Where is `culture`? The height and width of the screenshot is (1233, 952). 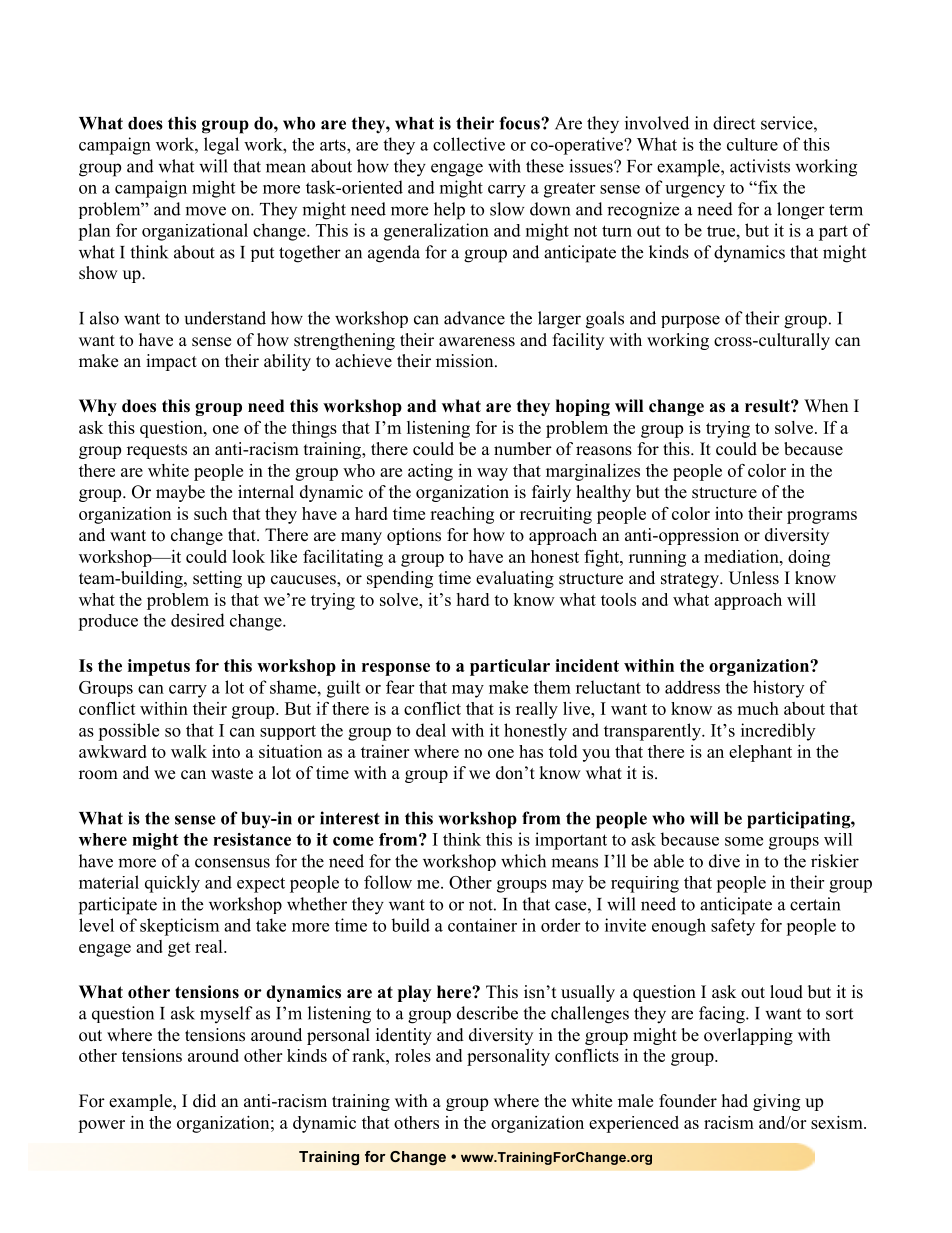 culture is located at coordinates (752, 144).
